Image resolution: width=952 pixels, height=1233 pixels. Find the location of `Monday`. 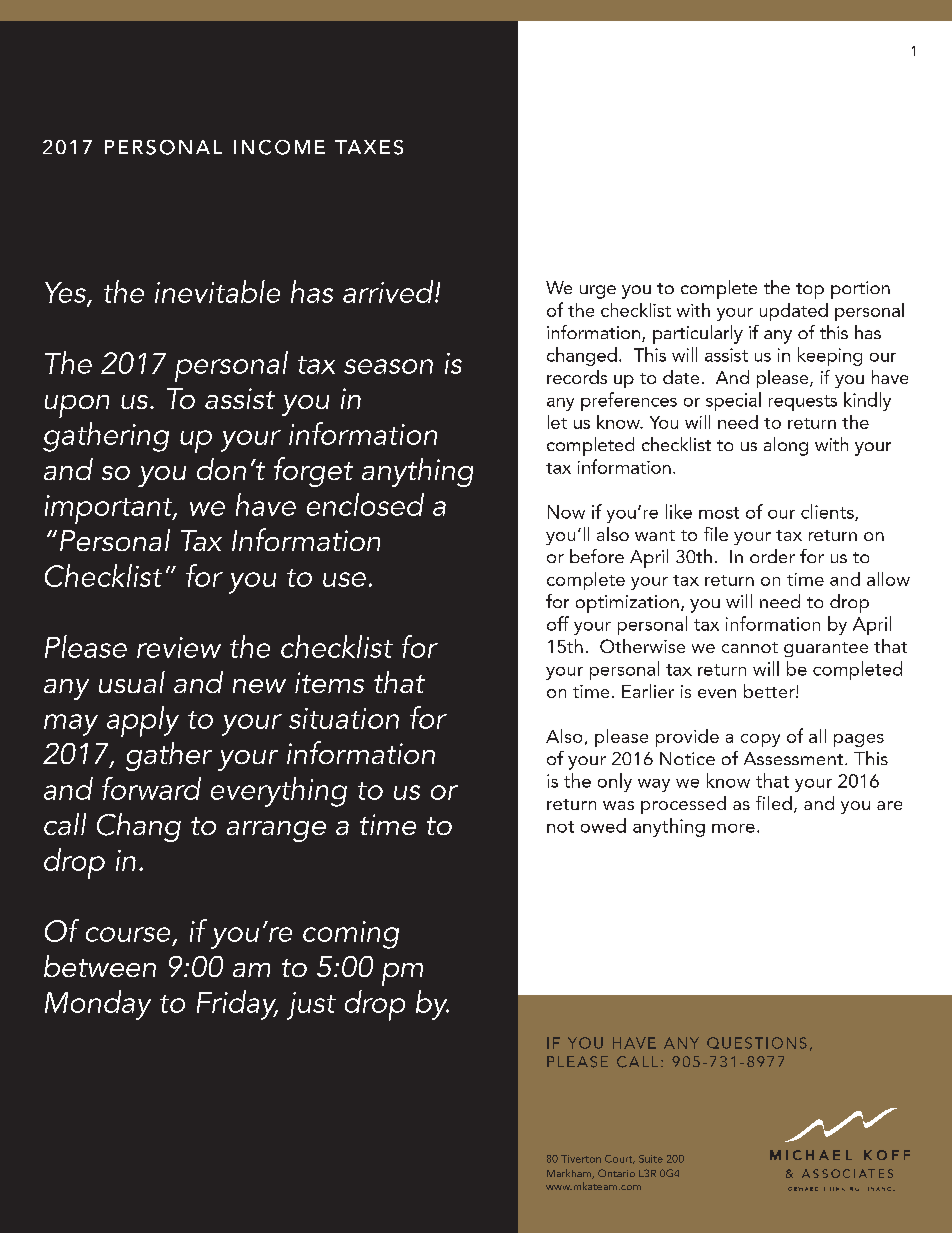

Monday is located at coordinates (98, 1005).
